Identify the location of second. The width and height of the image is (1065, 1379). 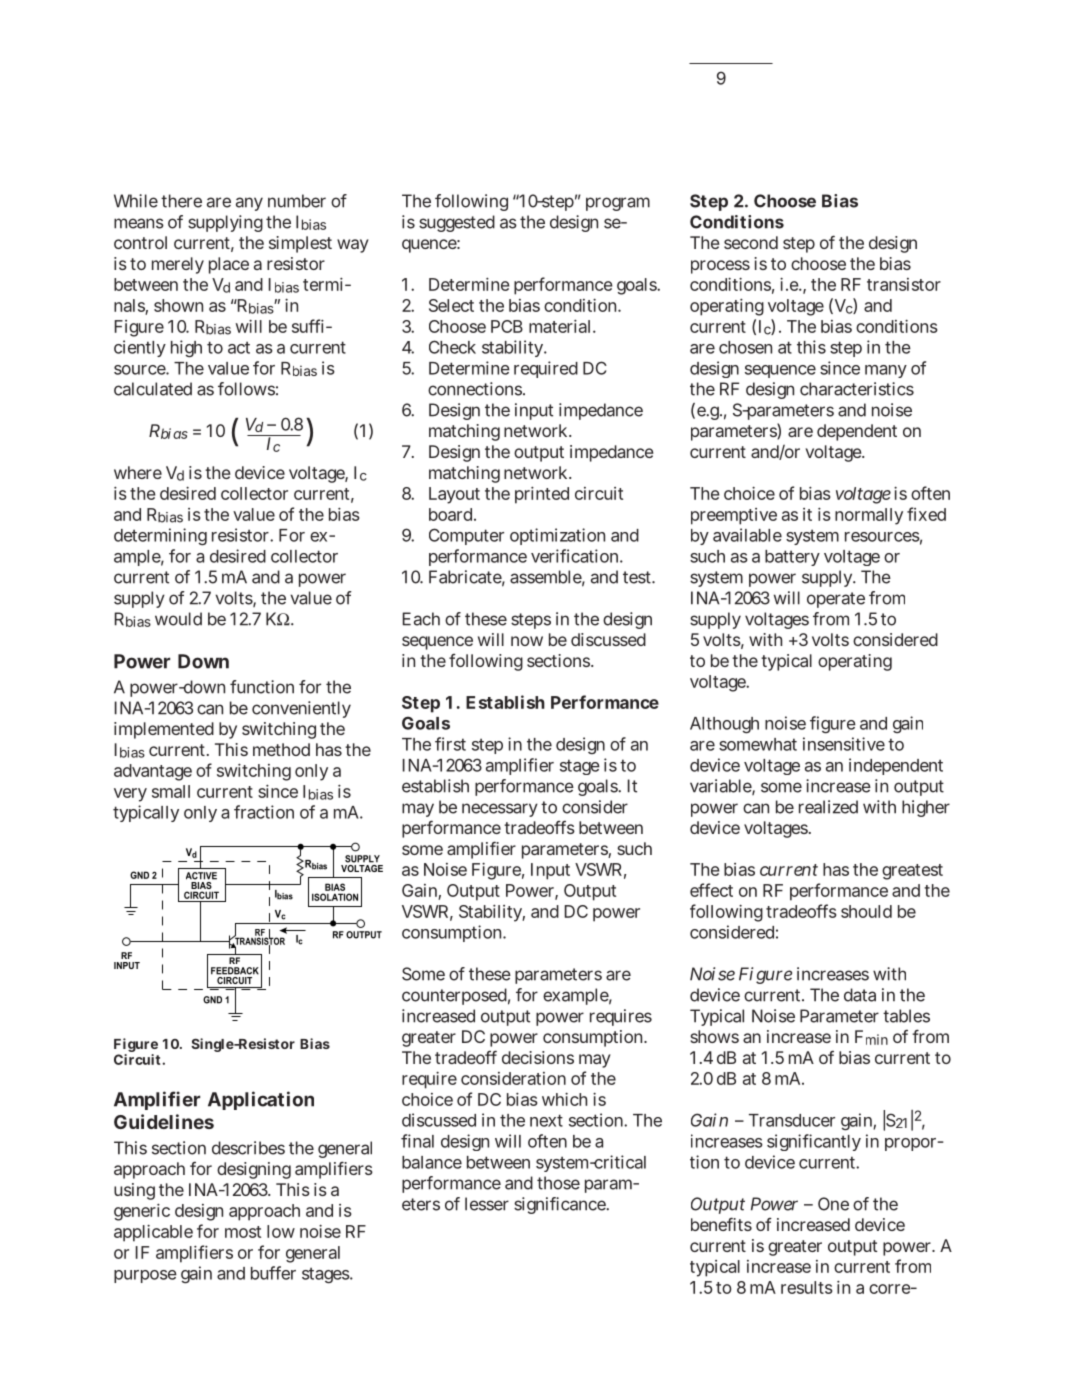
(751, 242).
